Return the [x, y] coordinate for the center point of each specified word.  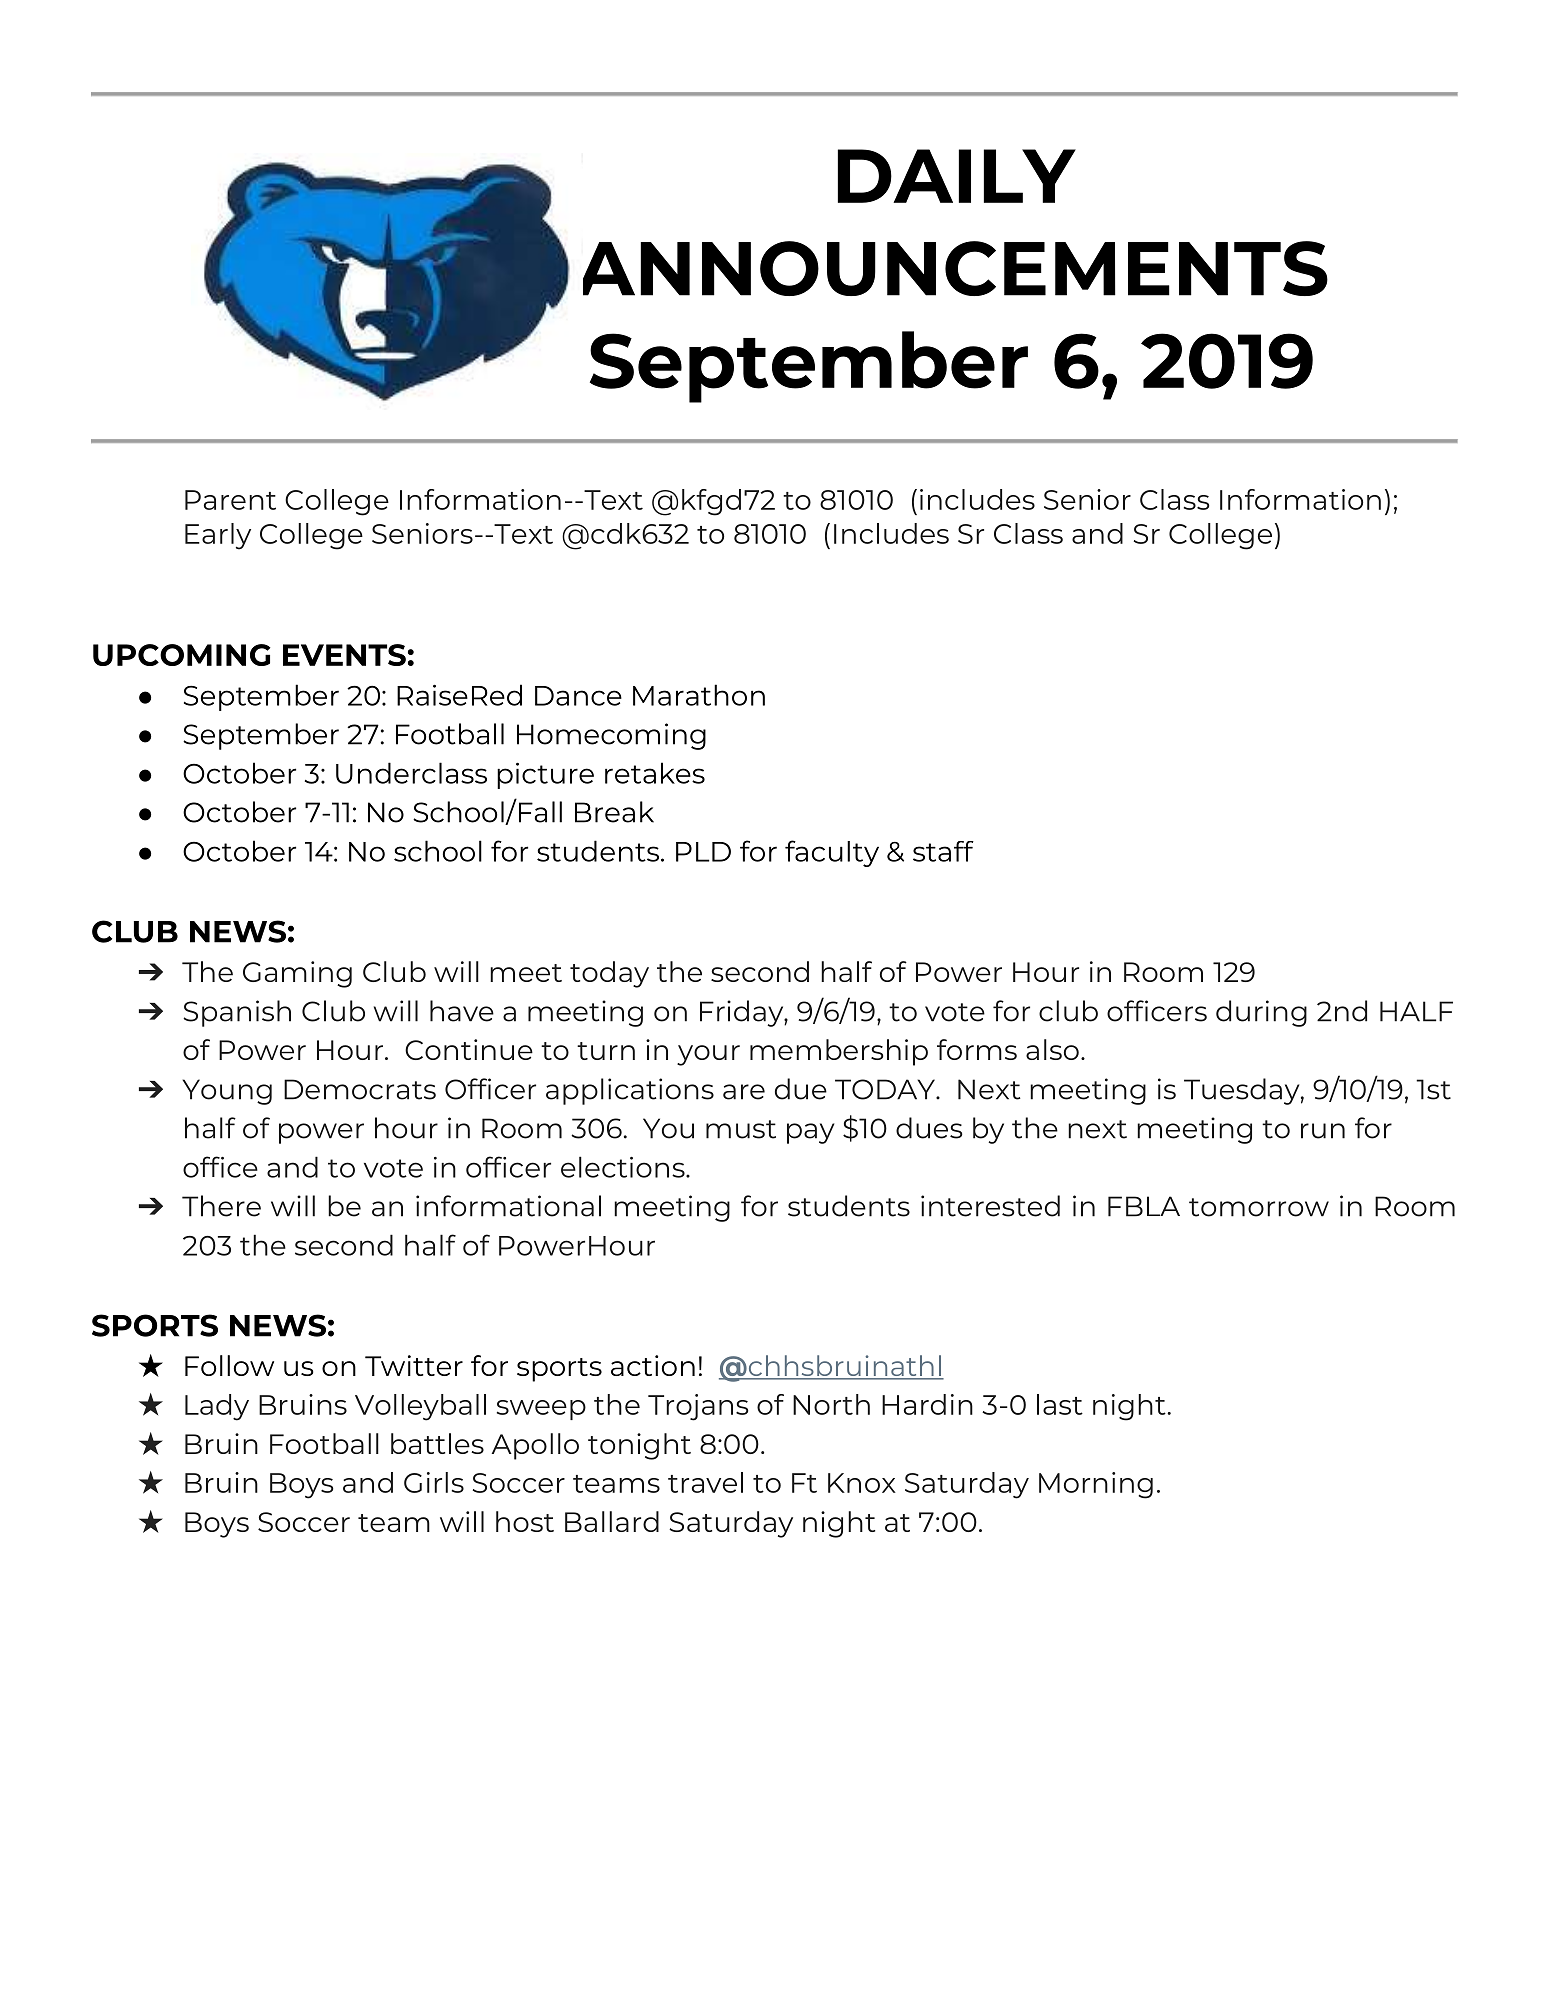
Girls [434, 1482]
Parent [230, 500]
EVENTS [344, 655]
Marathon [699, 695]
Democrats [360, 1089]
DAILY [957, 176]
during [1261, 1013]
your [708, 1055]
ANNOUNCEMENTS [955, 268]
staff [943, 851]
